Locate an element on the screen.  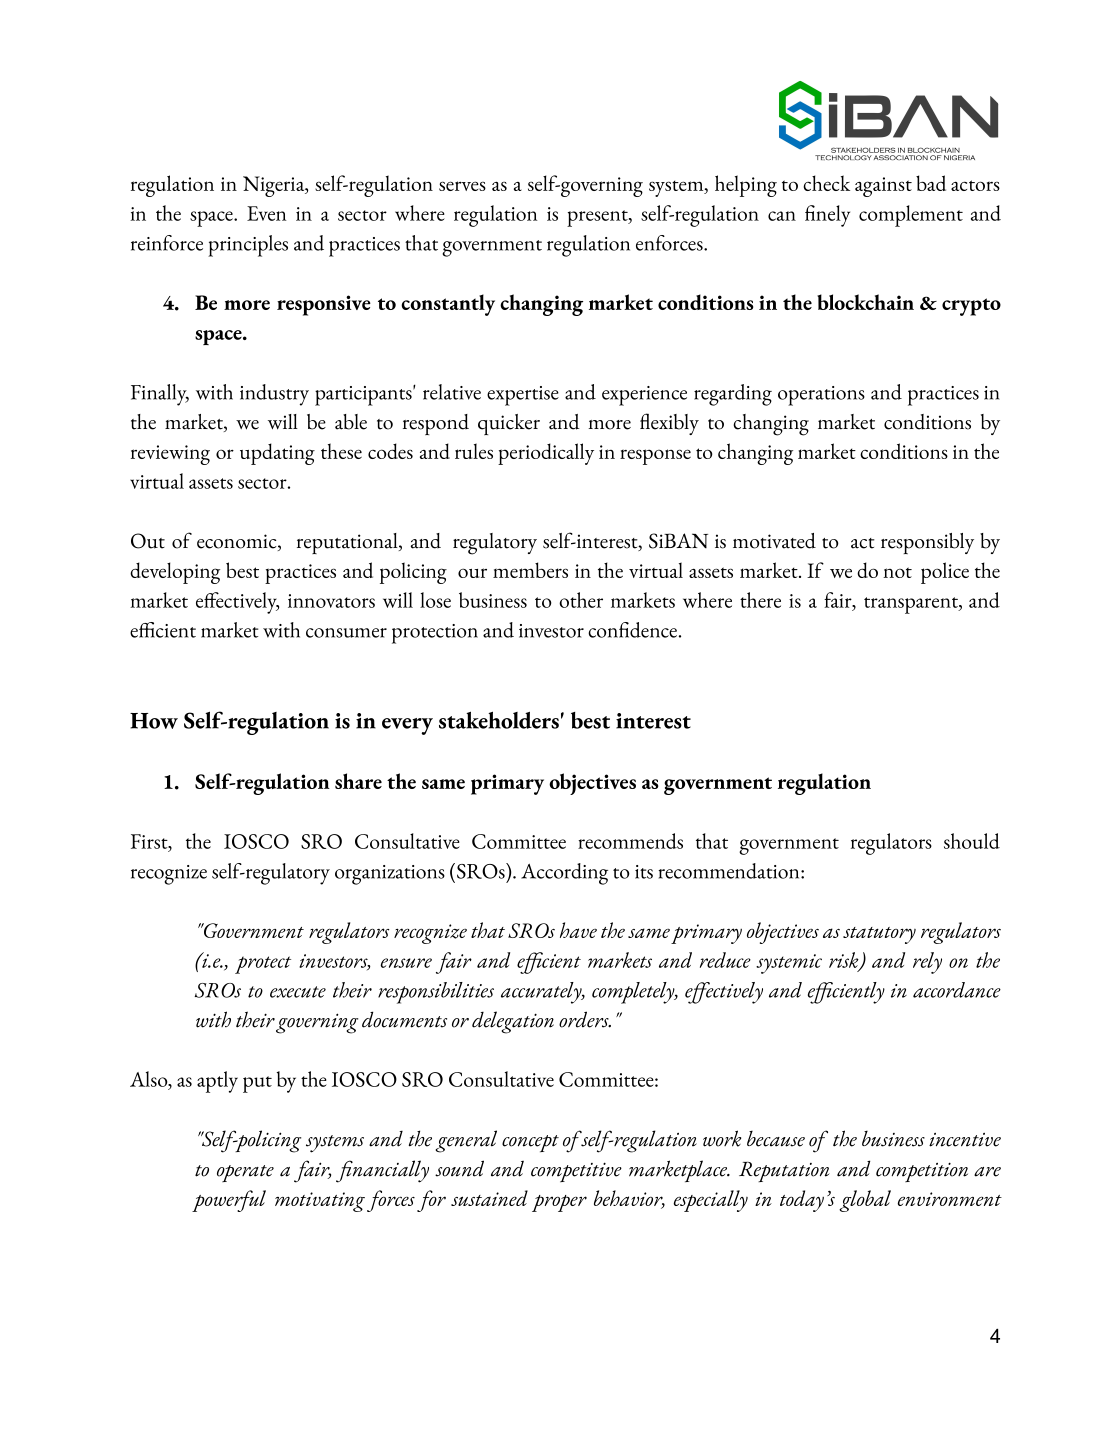
Even is located at coordinates (266, 213).
